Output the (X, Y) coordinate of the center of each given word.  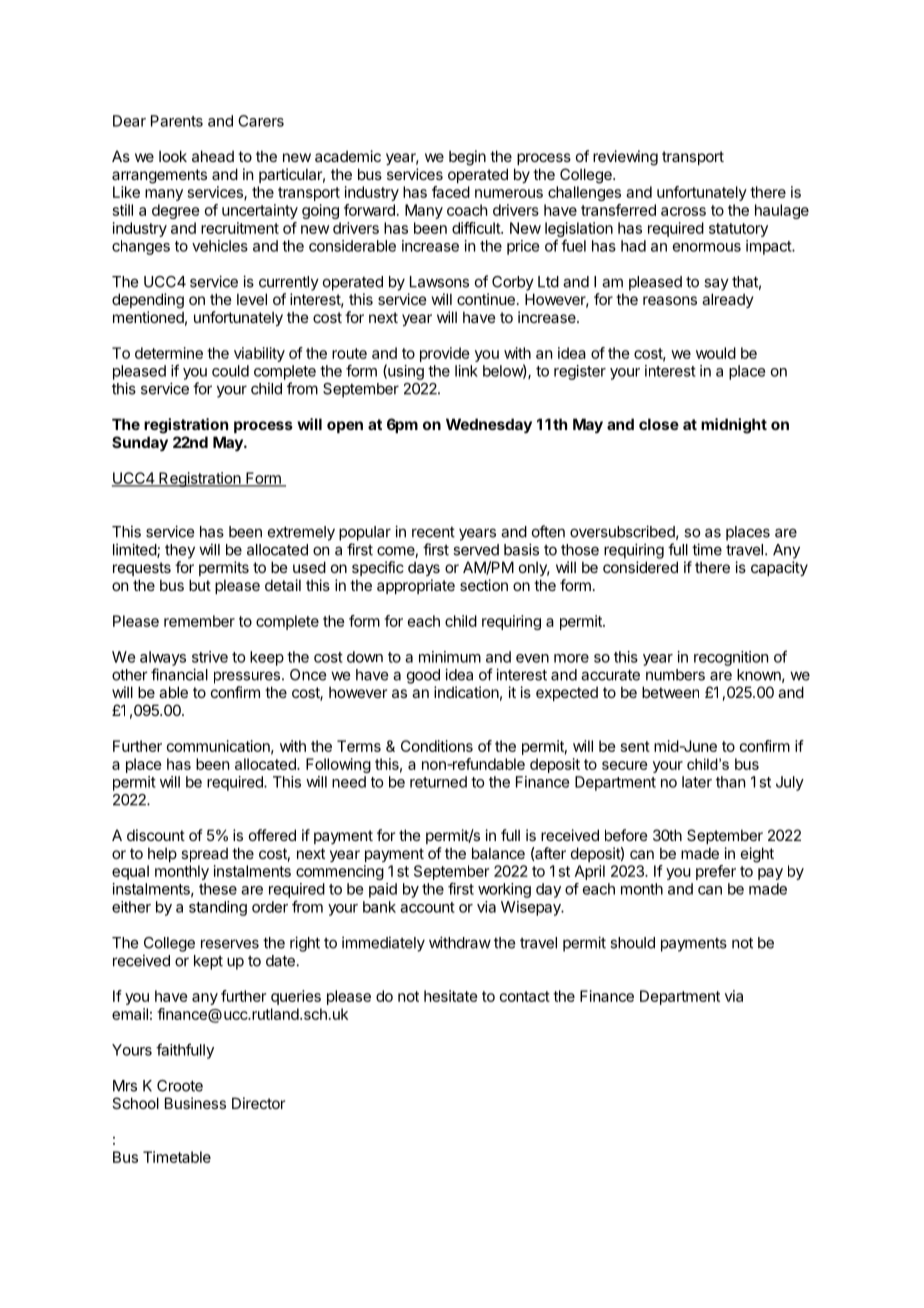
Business (195, 1103)
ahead (213, 156)
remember (199, 621)
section (484, 585)
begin (467, 158)
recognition (731, 658)
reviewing (625, 158)
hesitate (451, 996)
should (632, 943)
